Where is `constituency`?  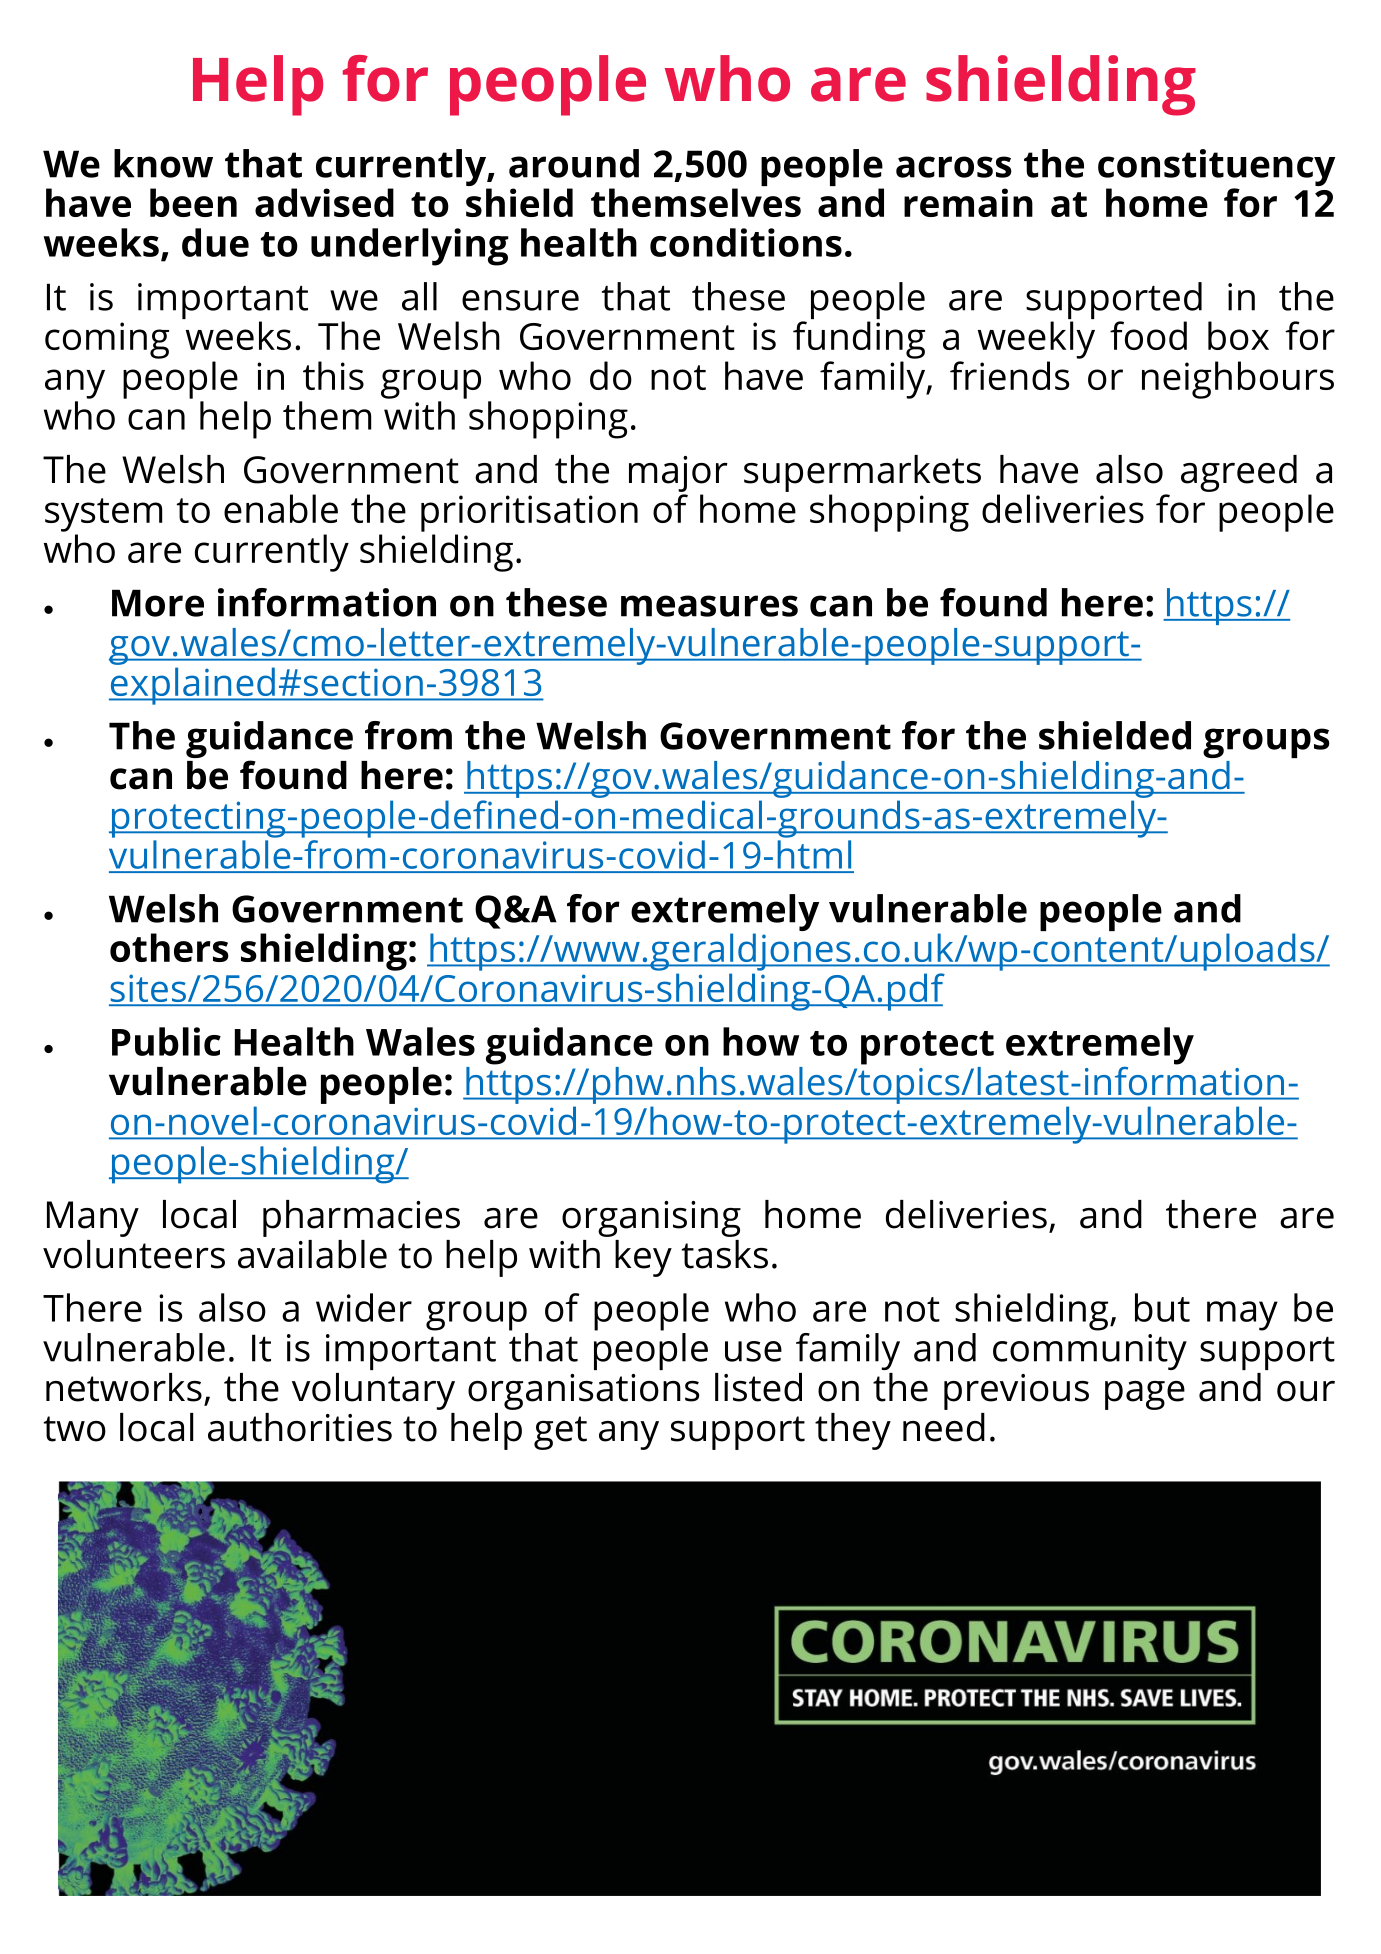
constituency is located at coordinates (1216, 167).
